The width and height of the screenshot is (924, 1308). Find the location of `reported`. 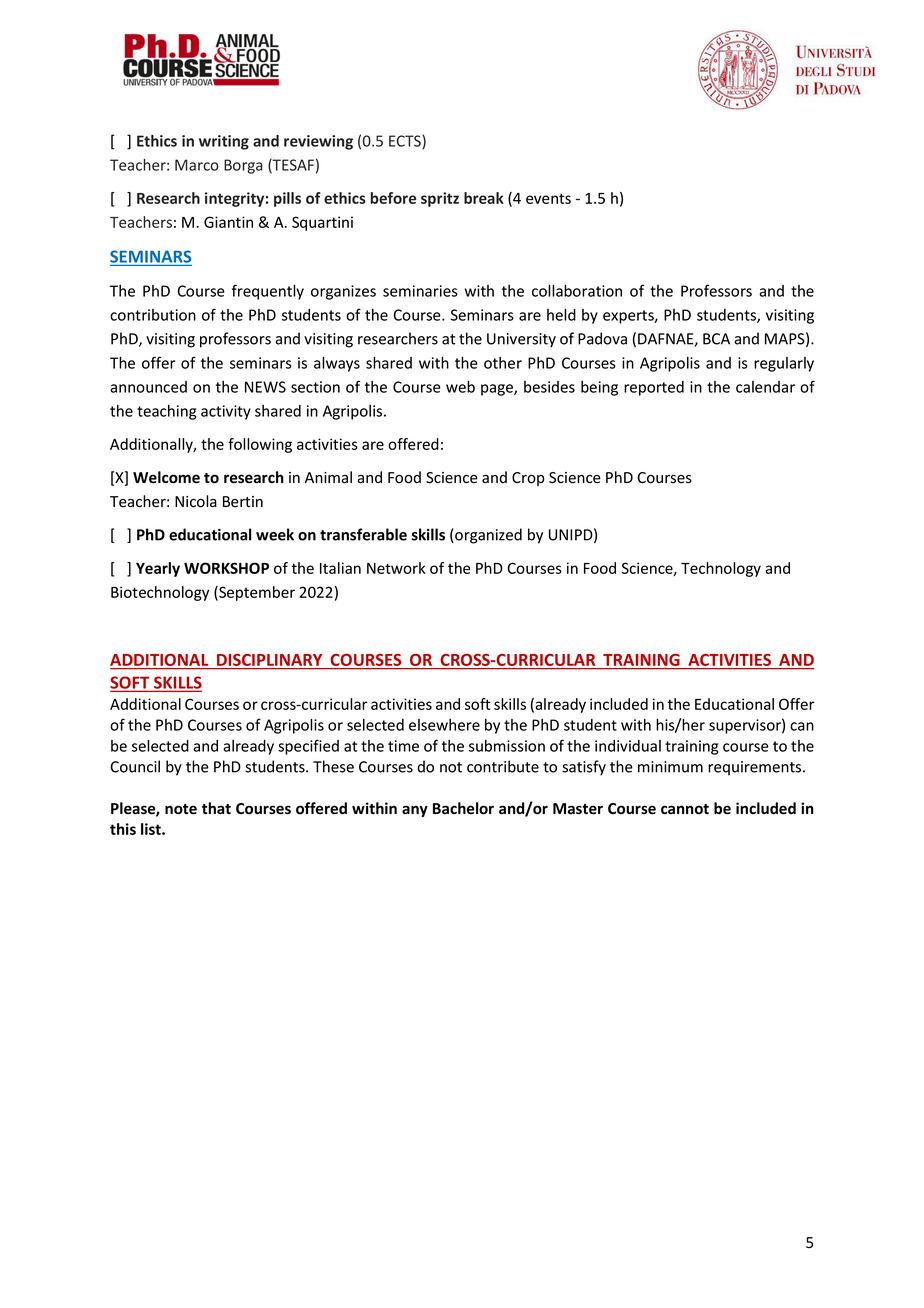

reported is located at coordinates (654, 388).
